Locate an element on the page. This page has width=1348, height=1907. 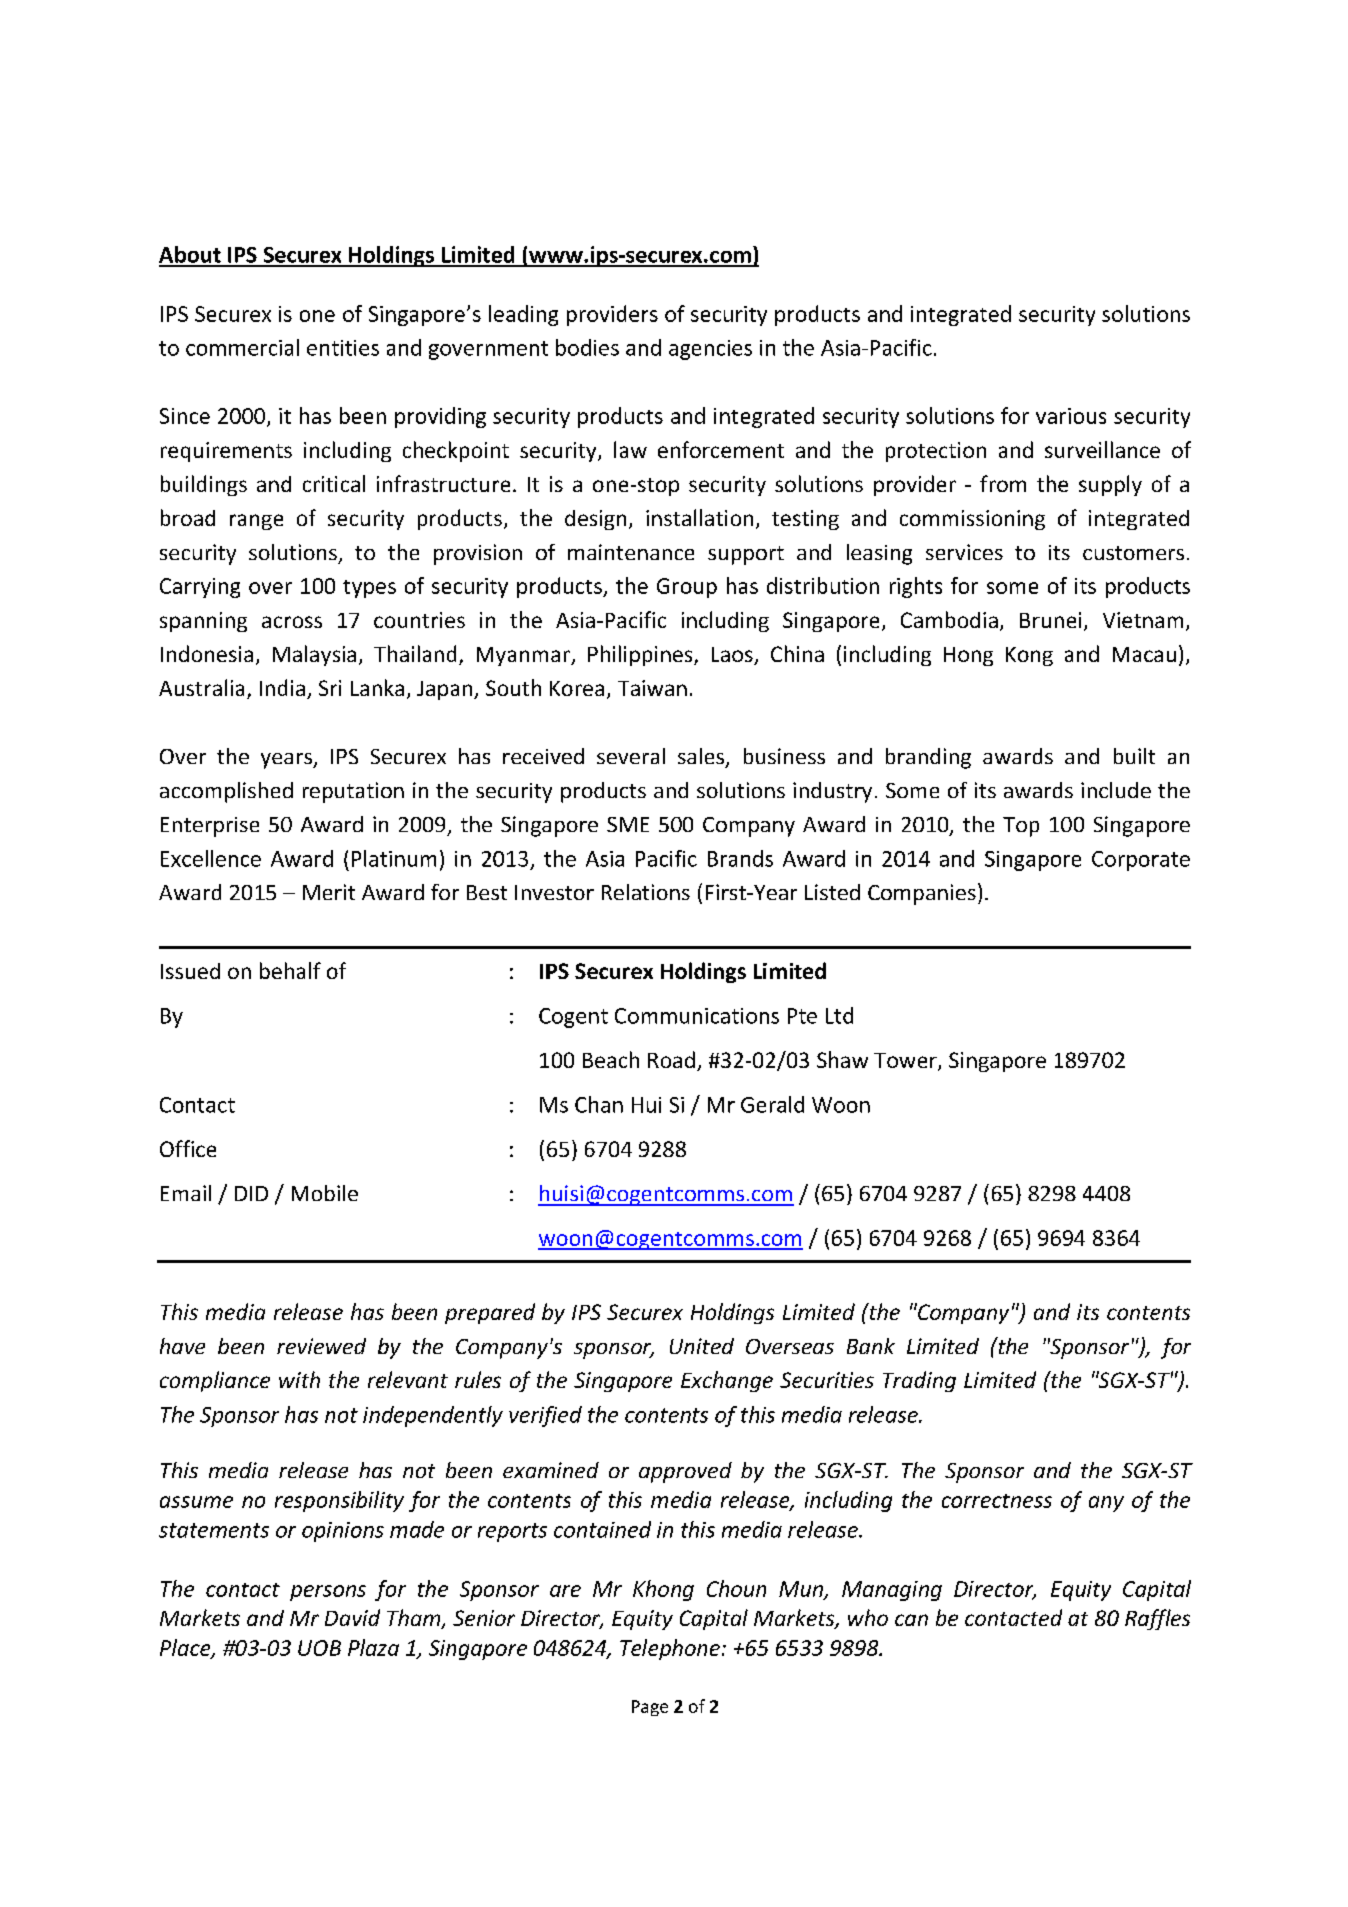
entities is located at coordinates (343, 348).
